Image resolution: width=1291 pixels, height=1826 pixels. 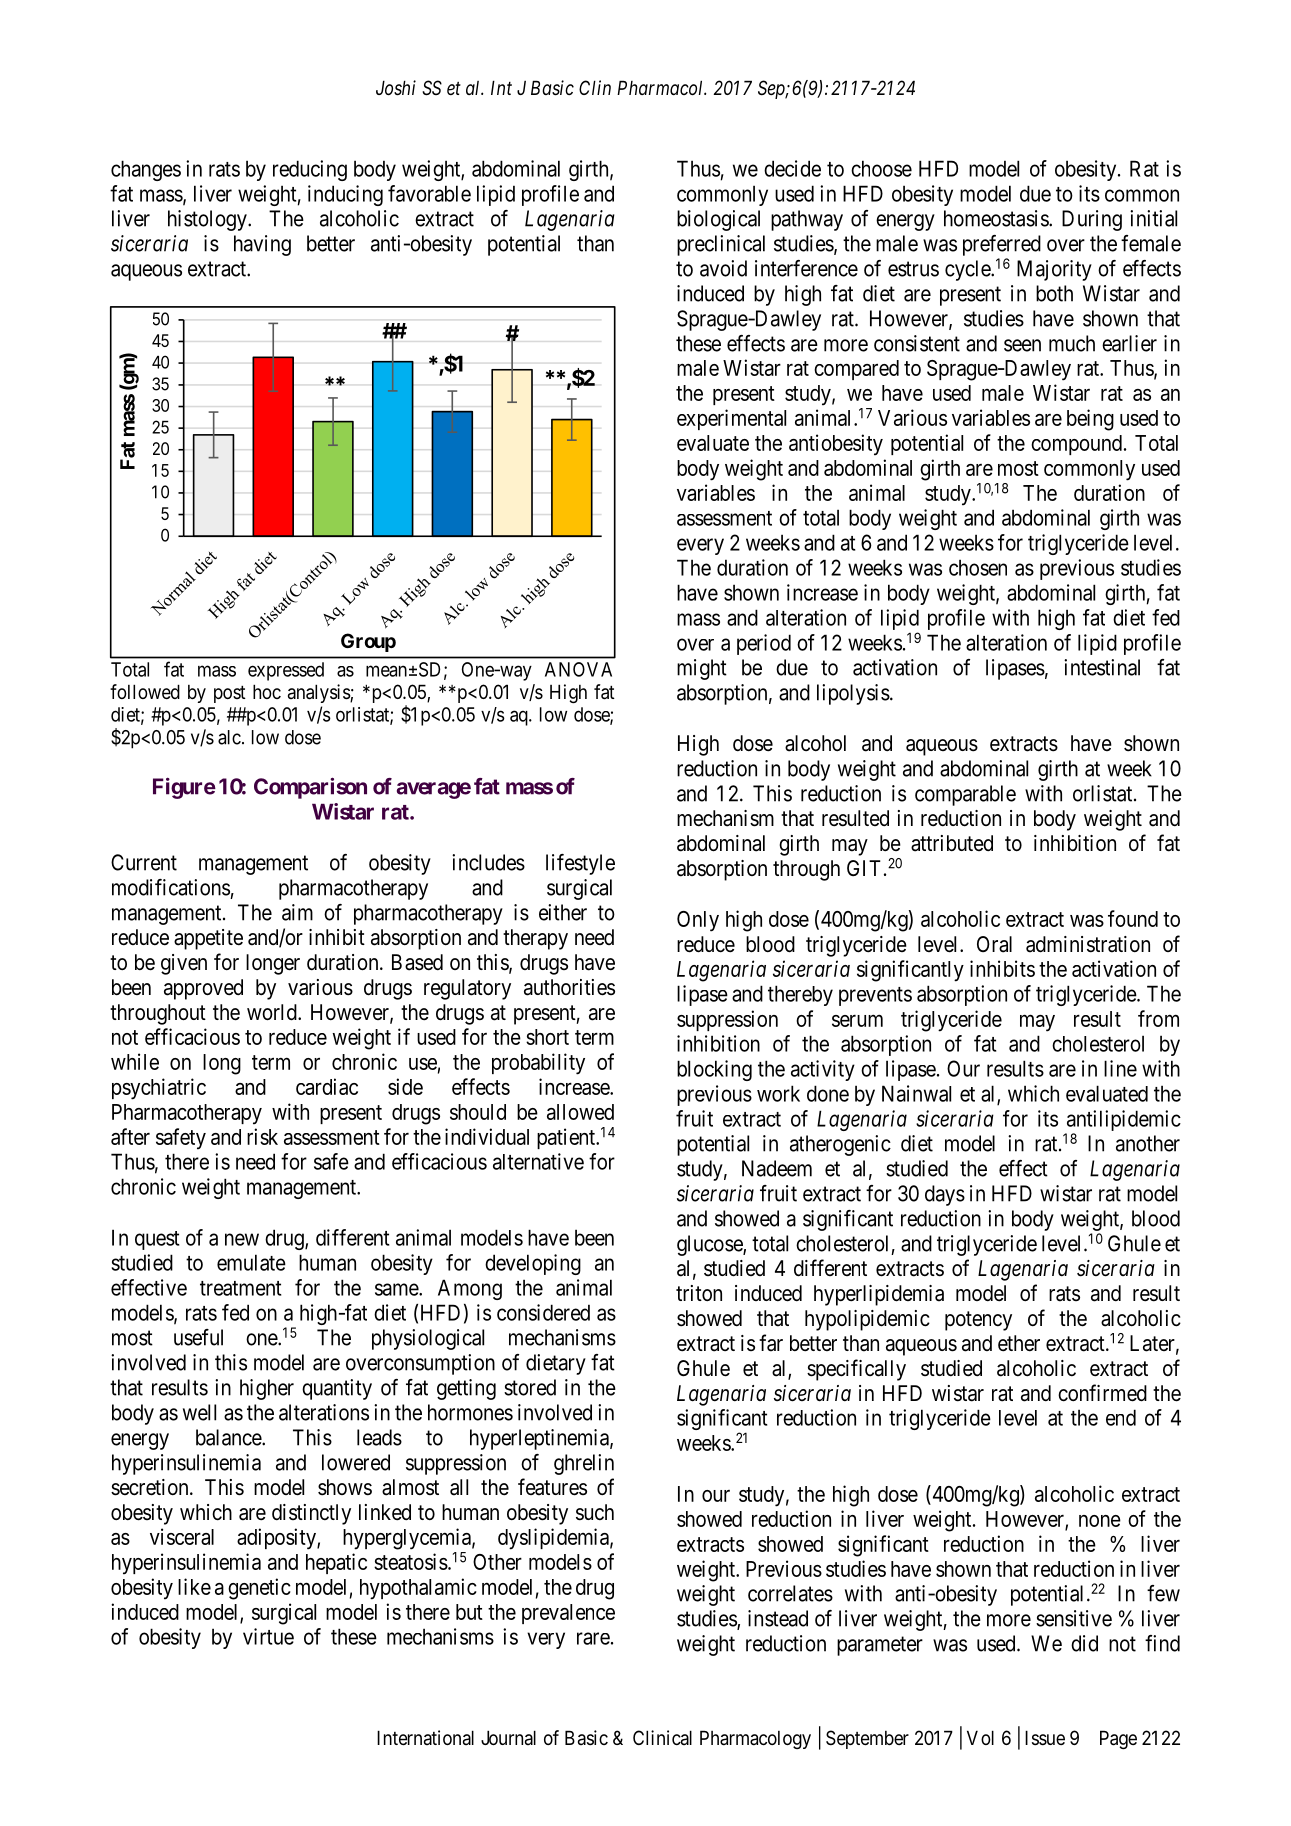 I want to click on ether, so click(x=1019, y=1343).
